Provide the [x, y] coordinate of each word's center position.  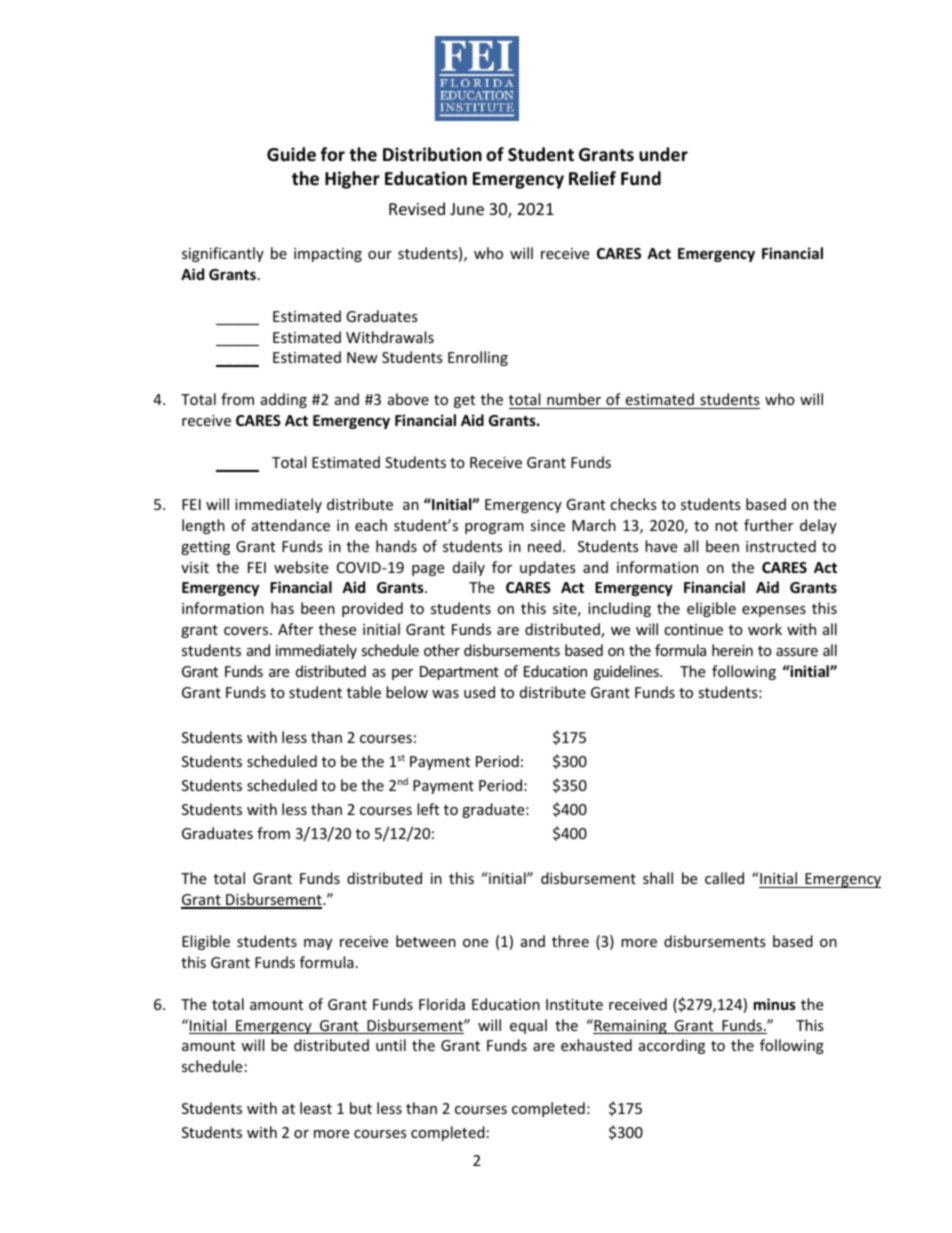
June [467, 209]
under [663, 154]
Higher [352, 180]
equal [528, 1026]
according [672, 1046]
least [316, 1108]
